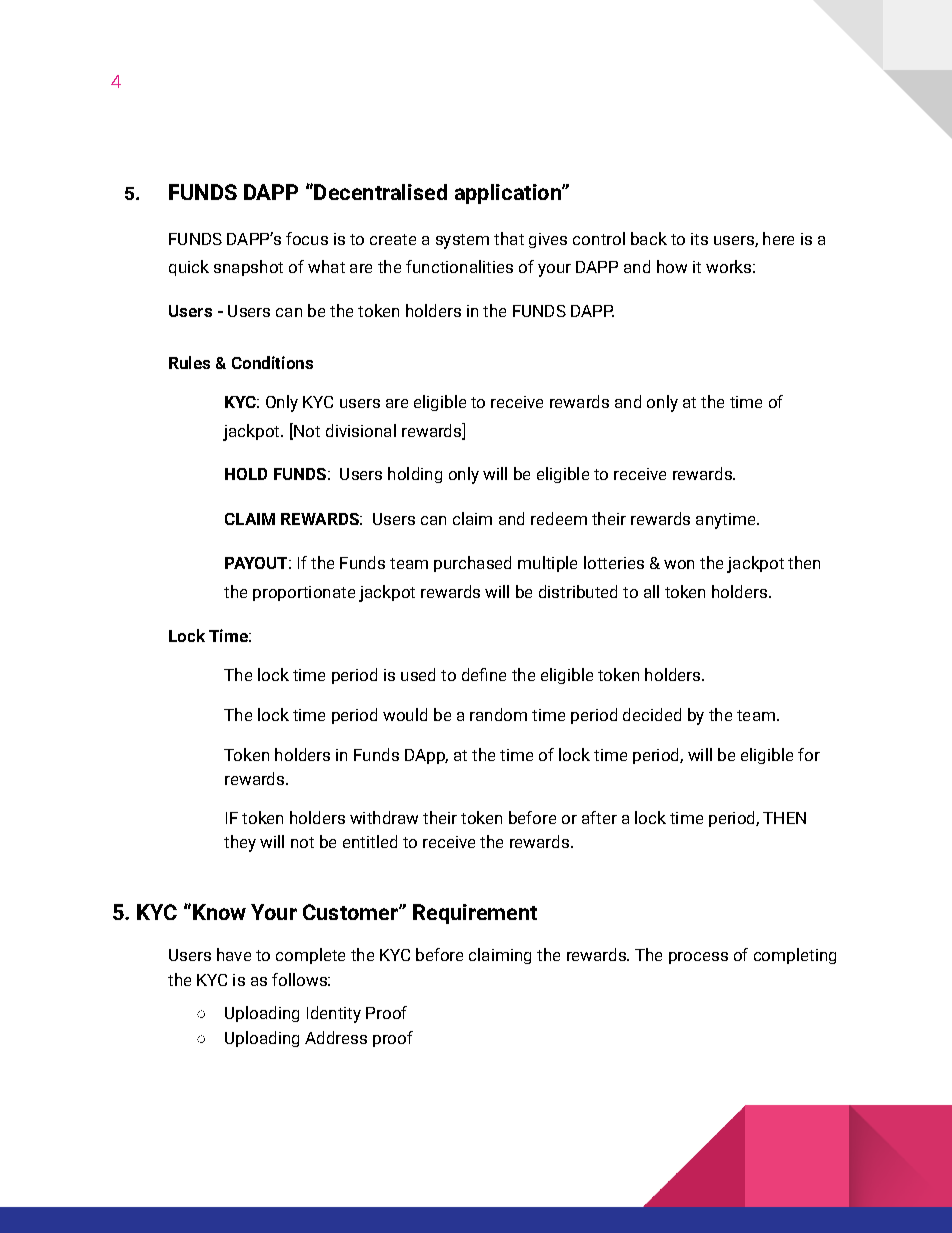 The width and height of the screenshot is (952, 1233). What do you see at coordinates (599, 817) in the screenshot?
I see `after` at bounding box center [599, 817].
